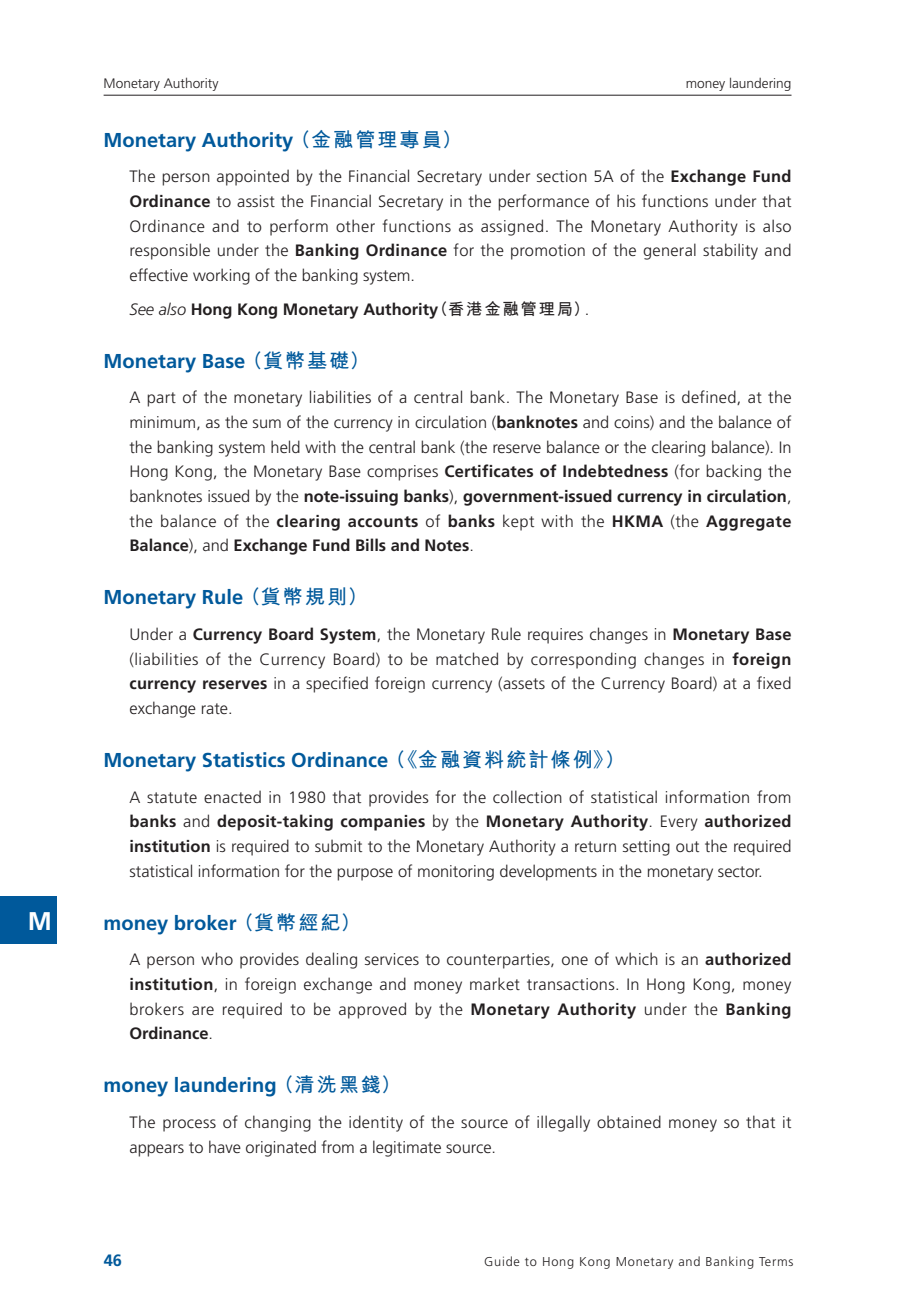  What do you see at coordinates (467, 658) in the document?
I see `matched` at bounding box center [467, 658].
